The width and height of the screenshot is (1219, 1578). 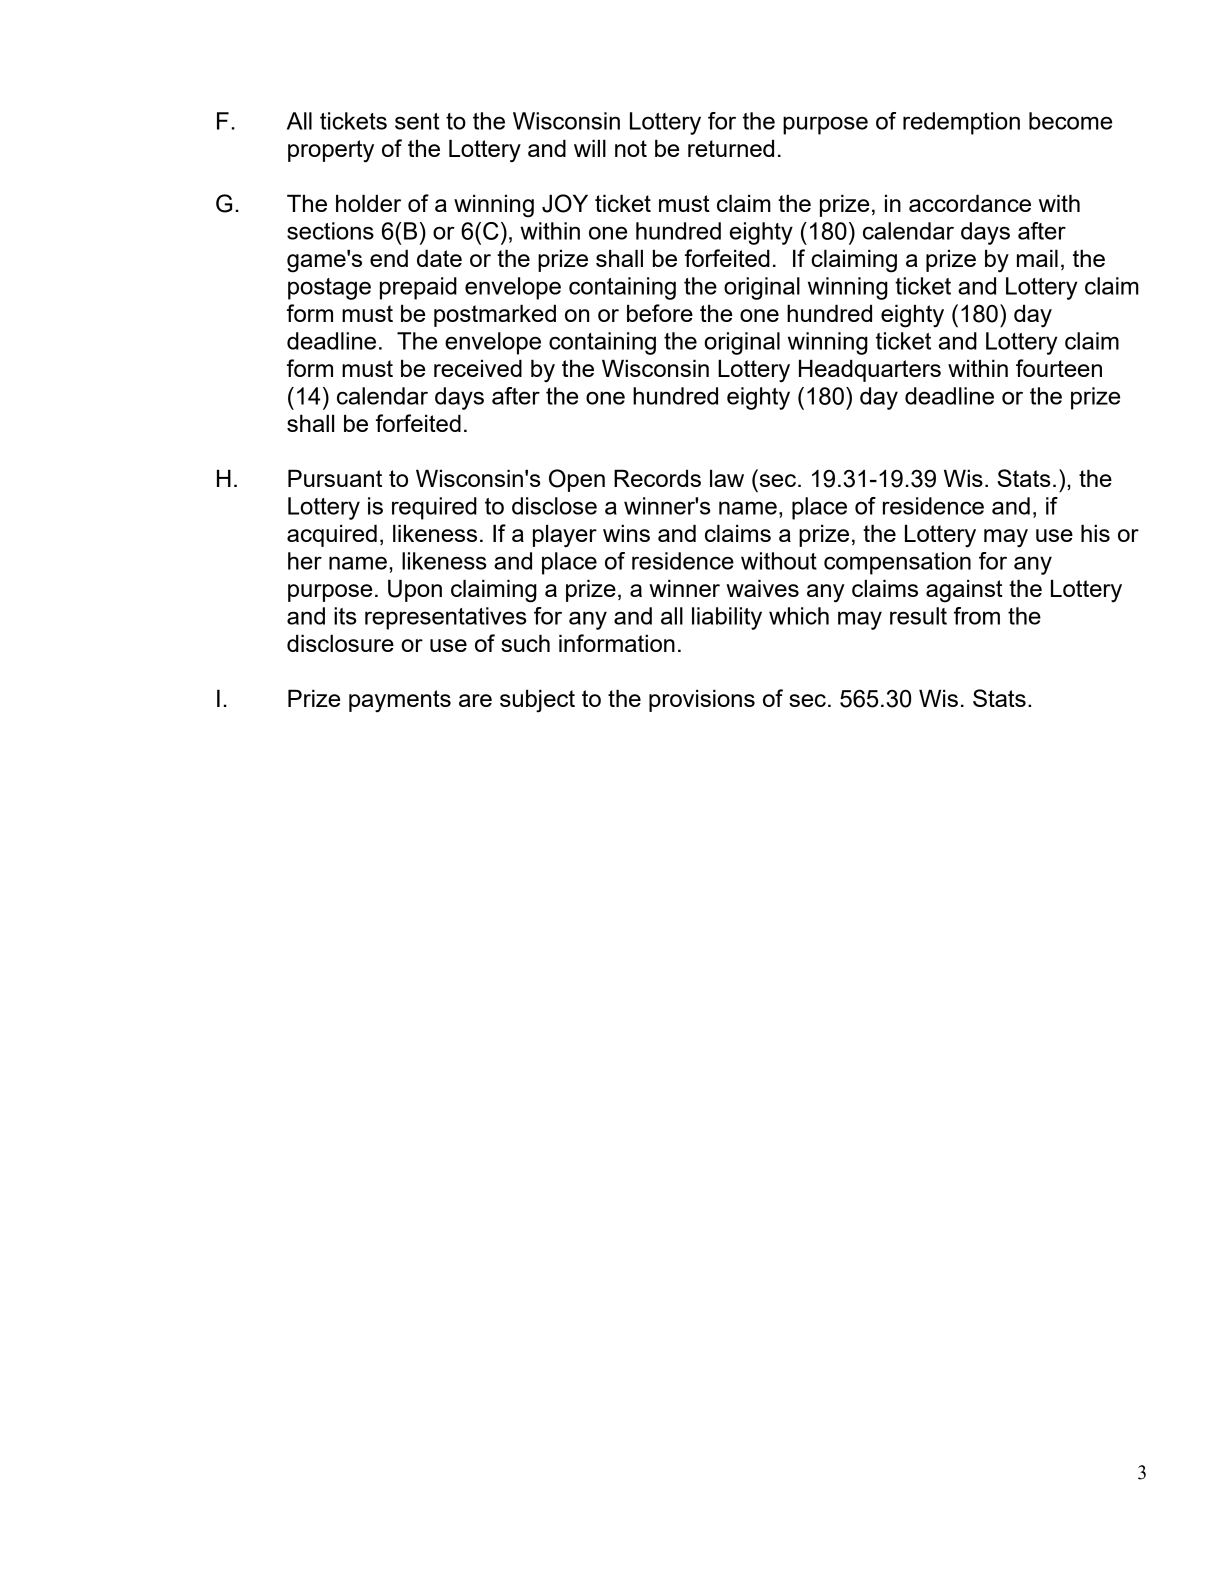 What do you see at coordinates (331, 151) in the screenshot?
I see `property` at bounding box center [331, 151].
